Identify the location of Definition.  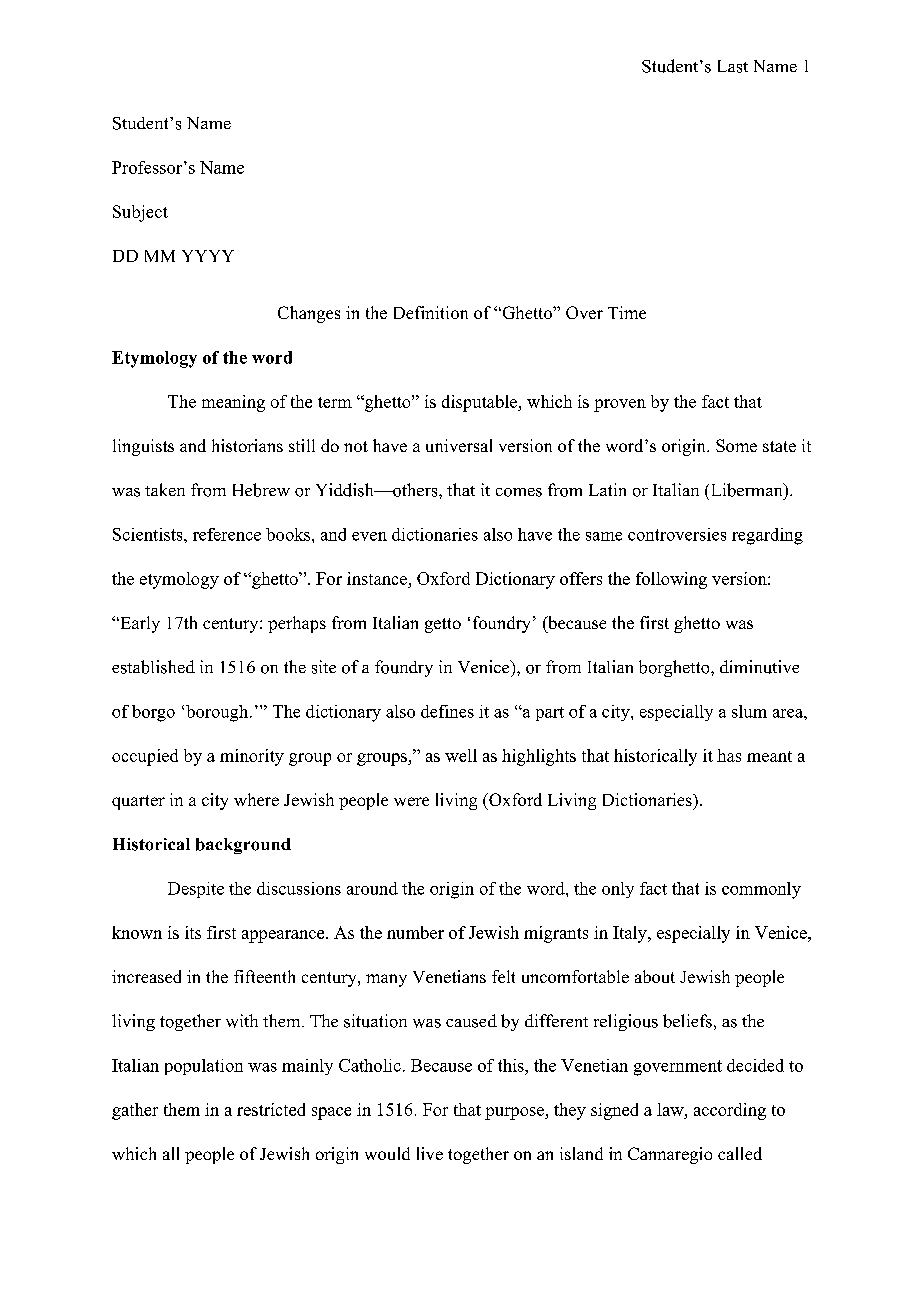
(431, 312).
